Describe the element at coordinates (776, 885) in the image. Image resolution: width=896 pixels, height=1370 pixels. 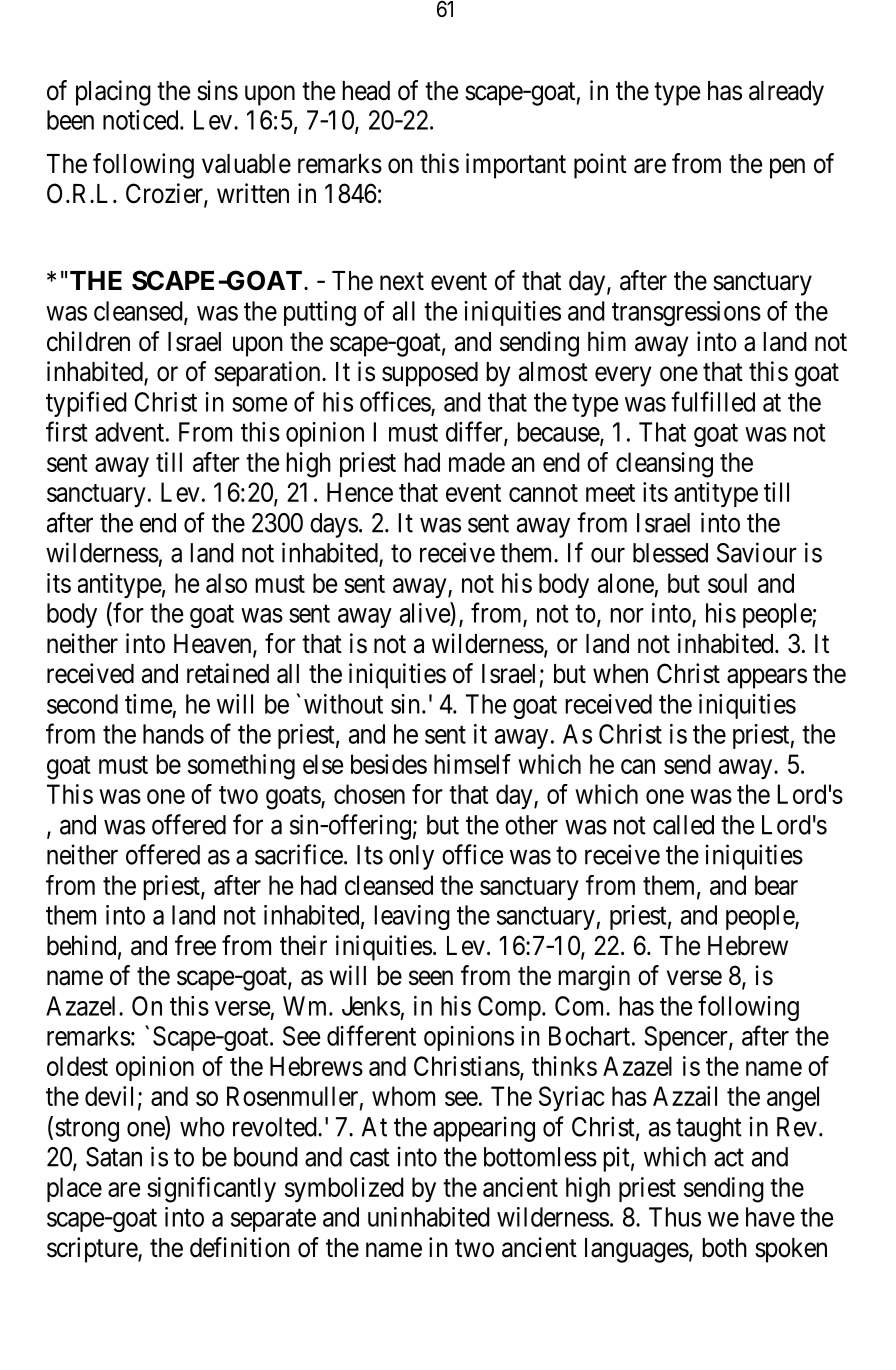
I see `bear` at that location.
